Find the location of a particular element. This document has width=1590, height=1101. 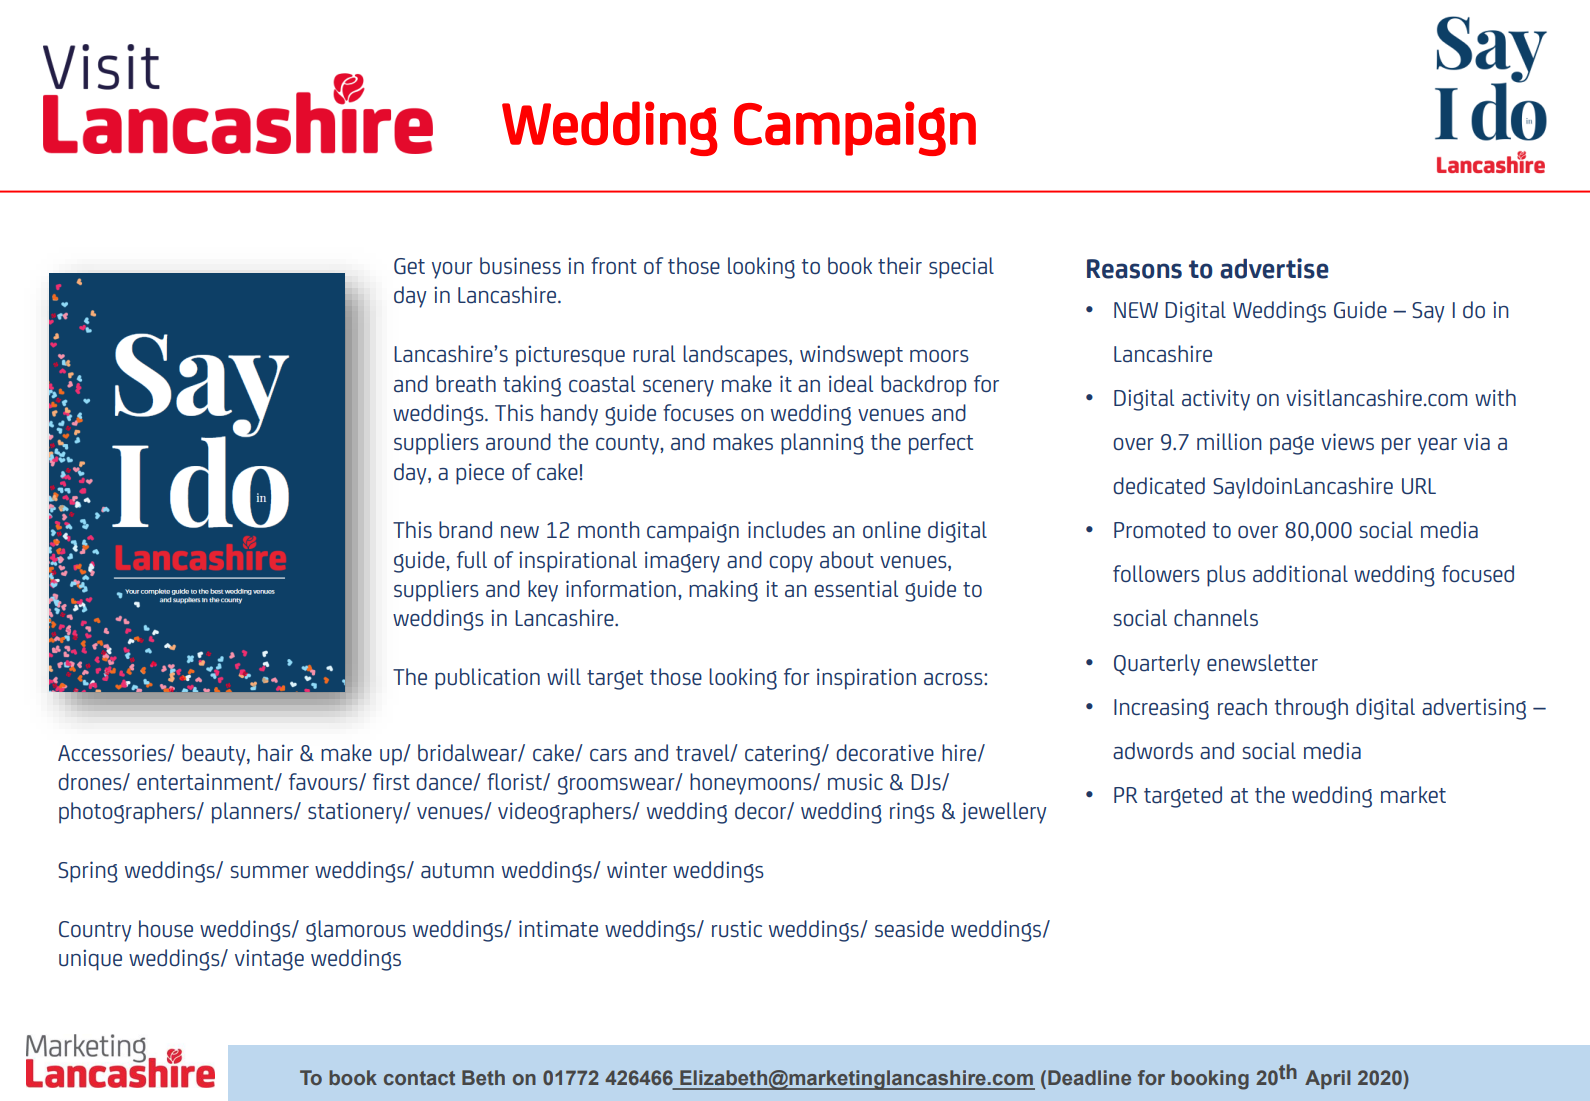

adwords is located at coordinates (1153, 750).
